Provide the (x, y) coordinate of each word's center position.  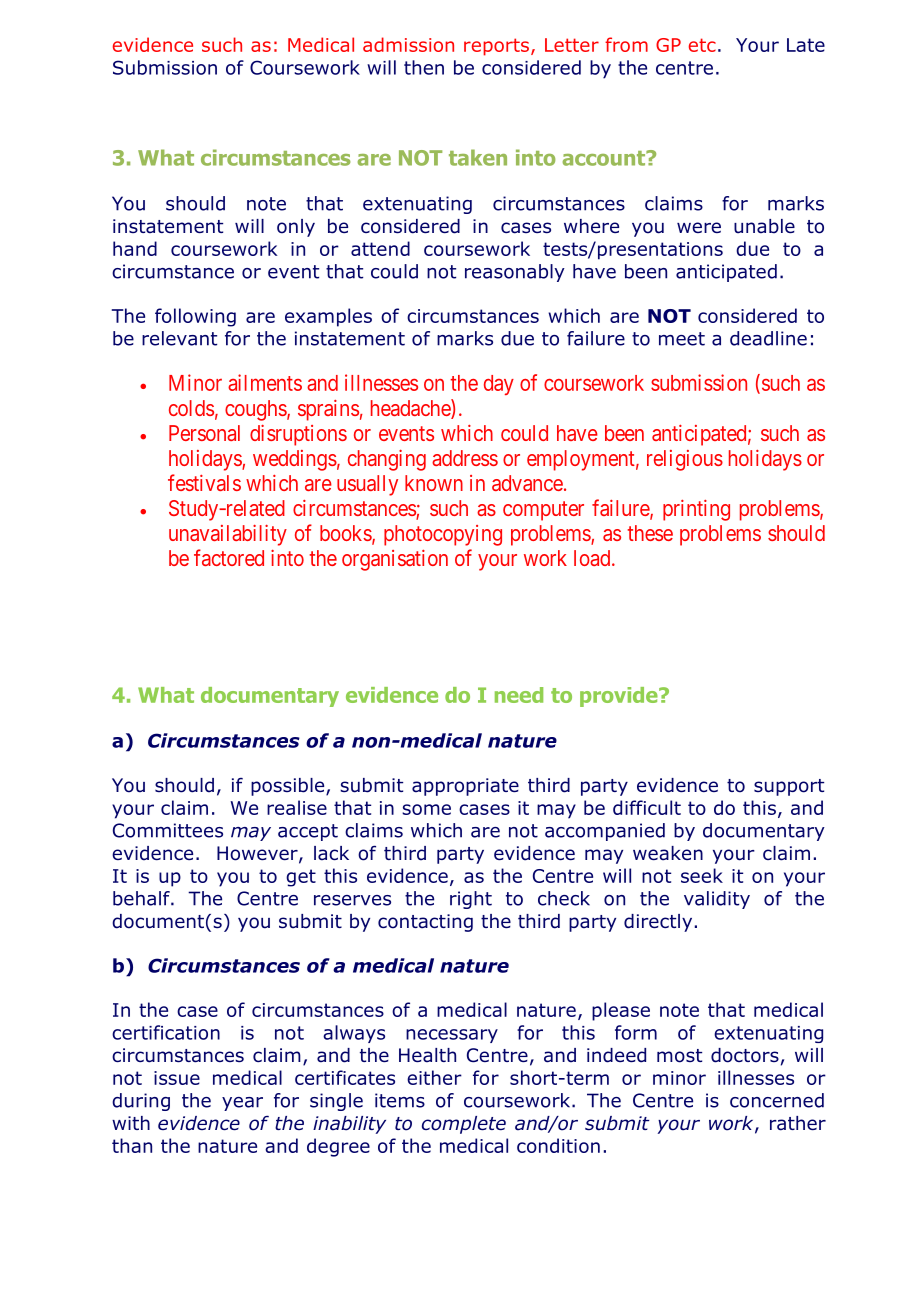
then (424, 67)
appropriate (465, 787)
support (789, 787)
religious (685, 460)
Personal (204, 433)
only (296, 228)
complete (464, 1125)
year (242, 1104)
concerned (777, 1100)
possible (289, 787)
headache (411, 409)
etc (702, 45)
